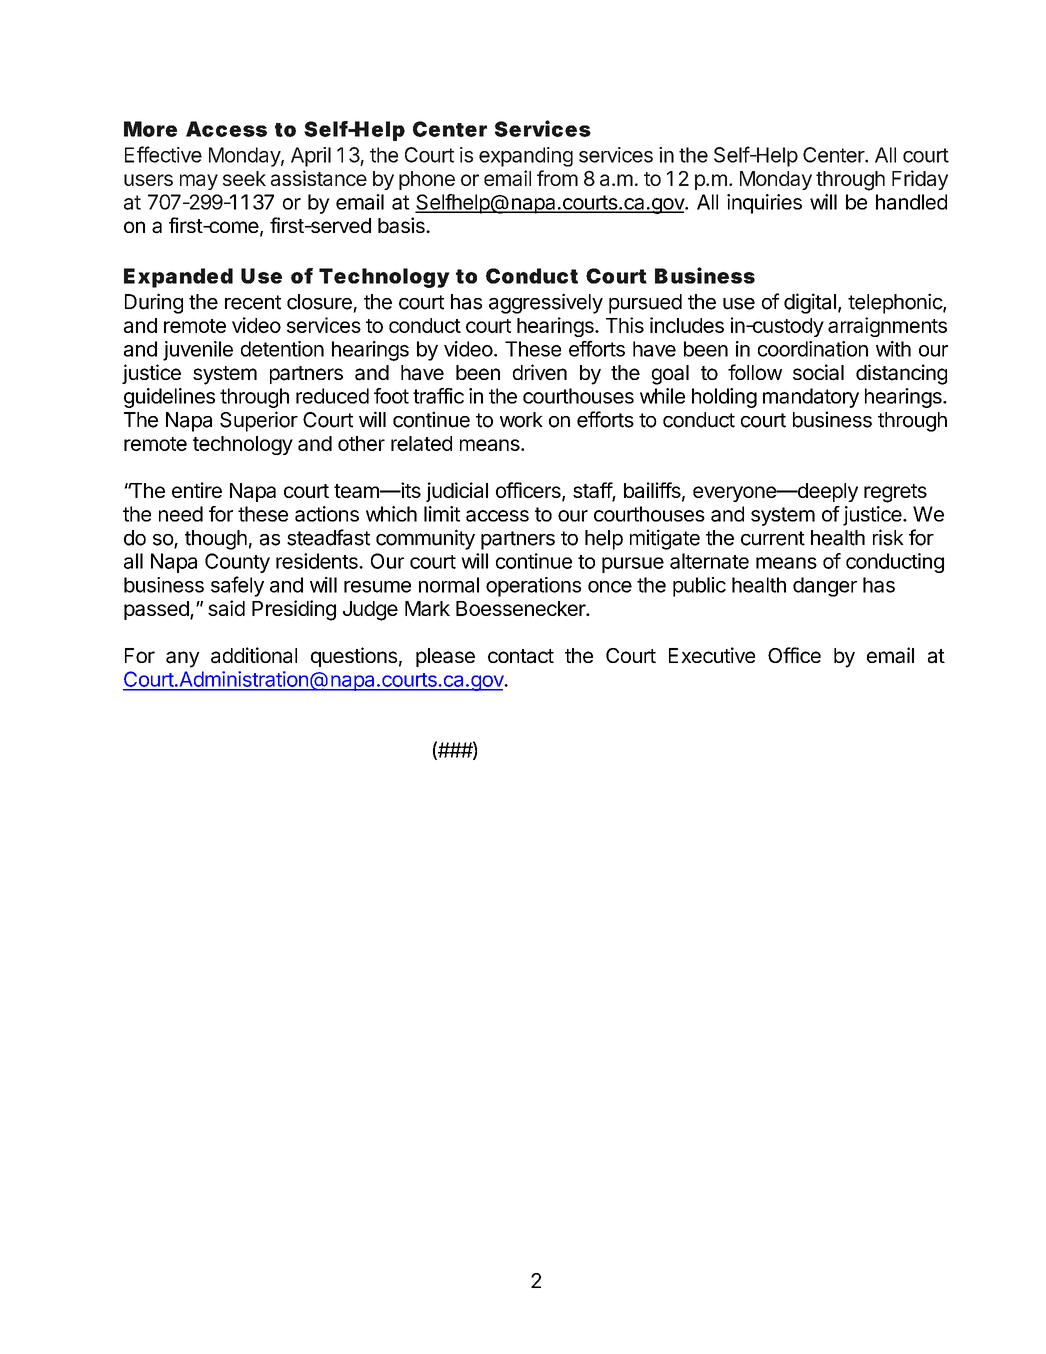 This screenshot has height=1354, width=1046. I want to click on additional, so click(254, 655).
